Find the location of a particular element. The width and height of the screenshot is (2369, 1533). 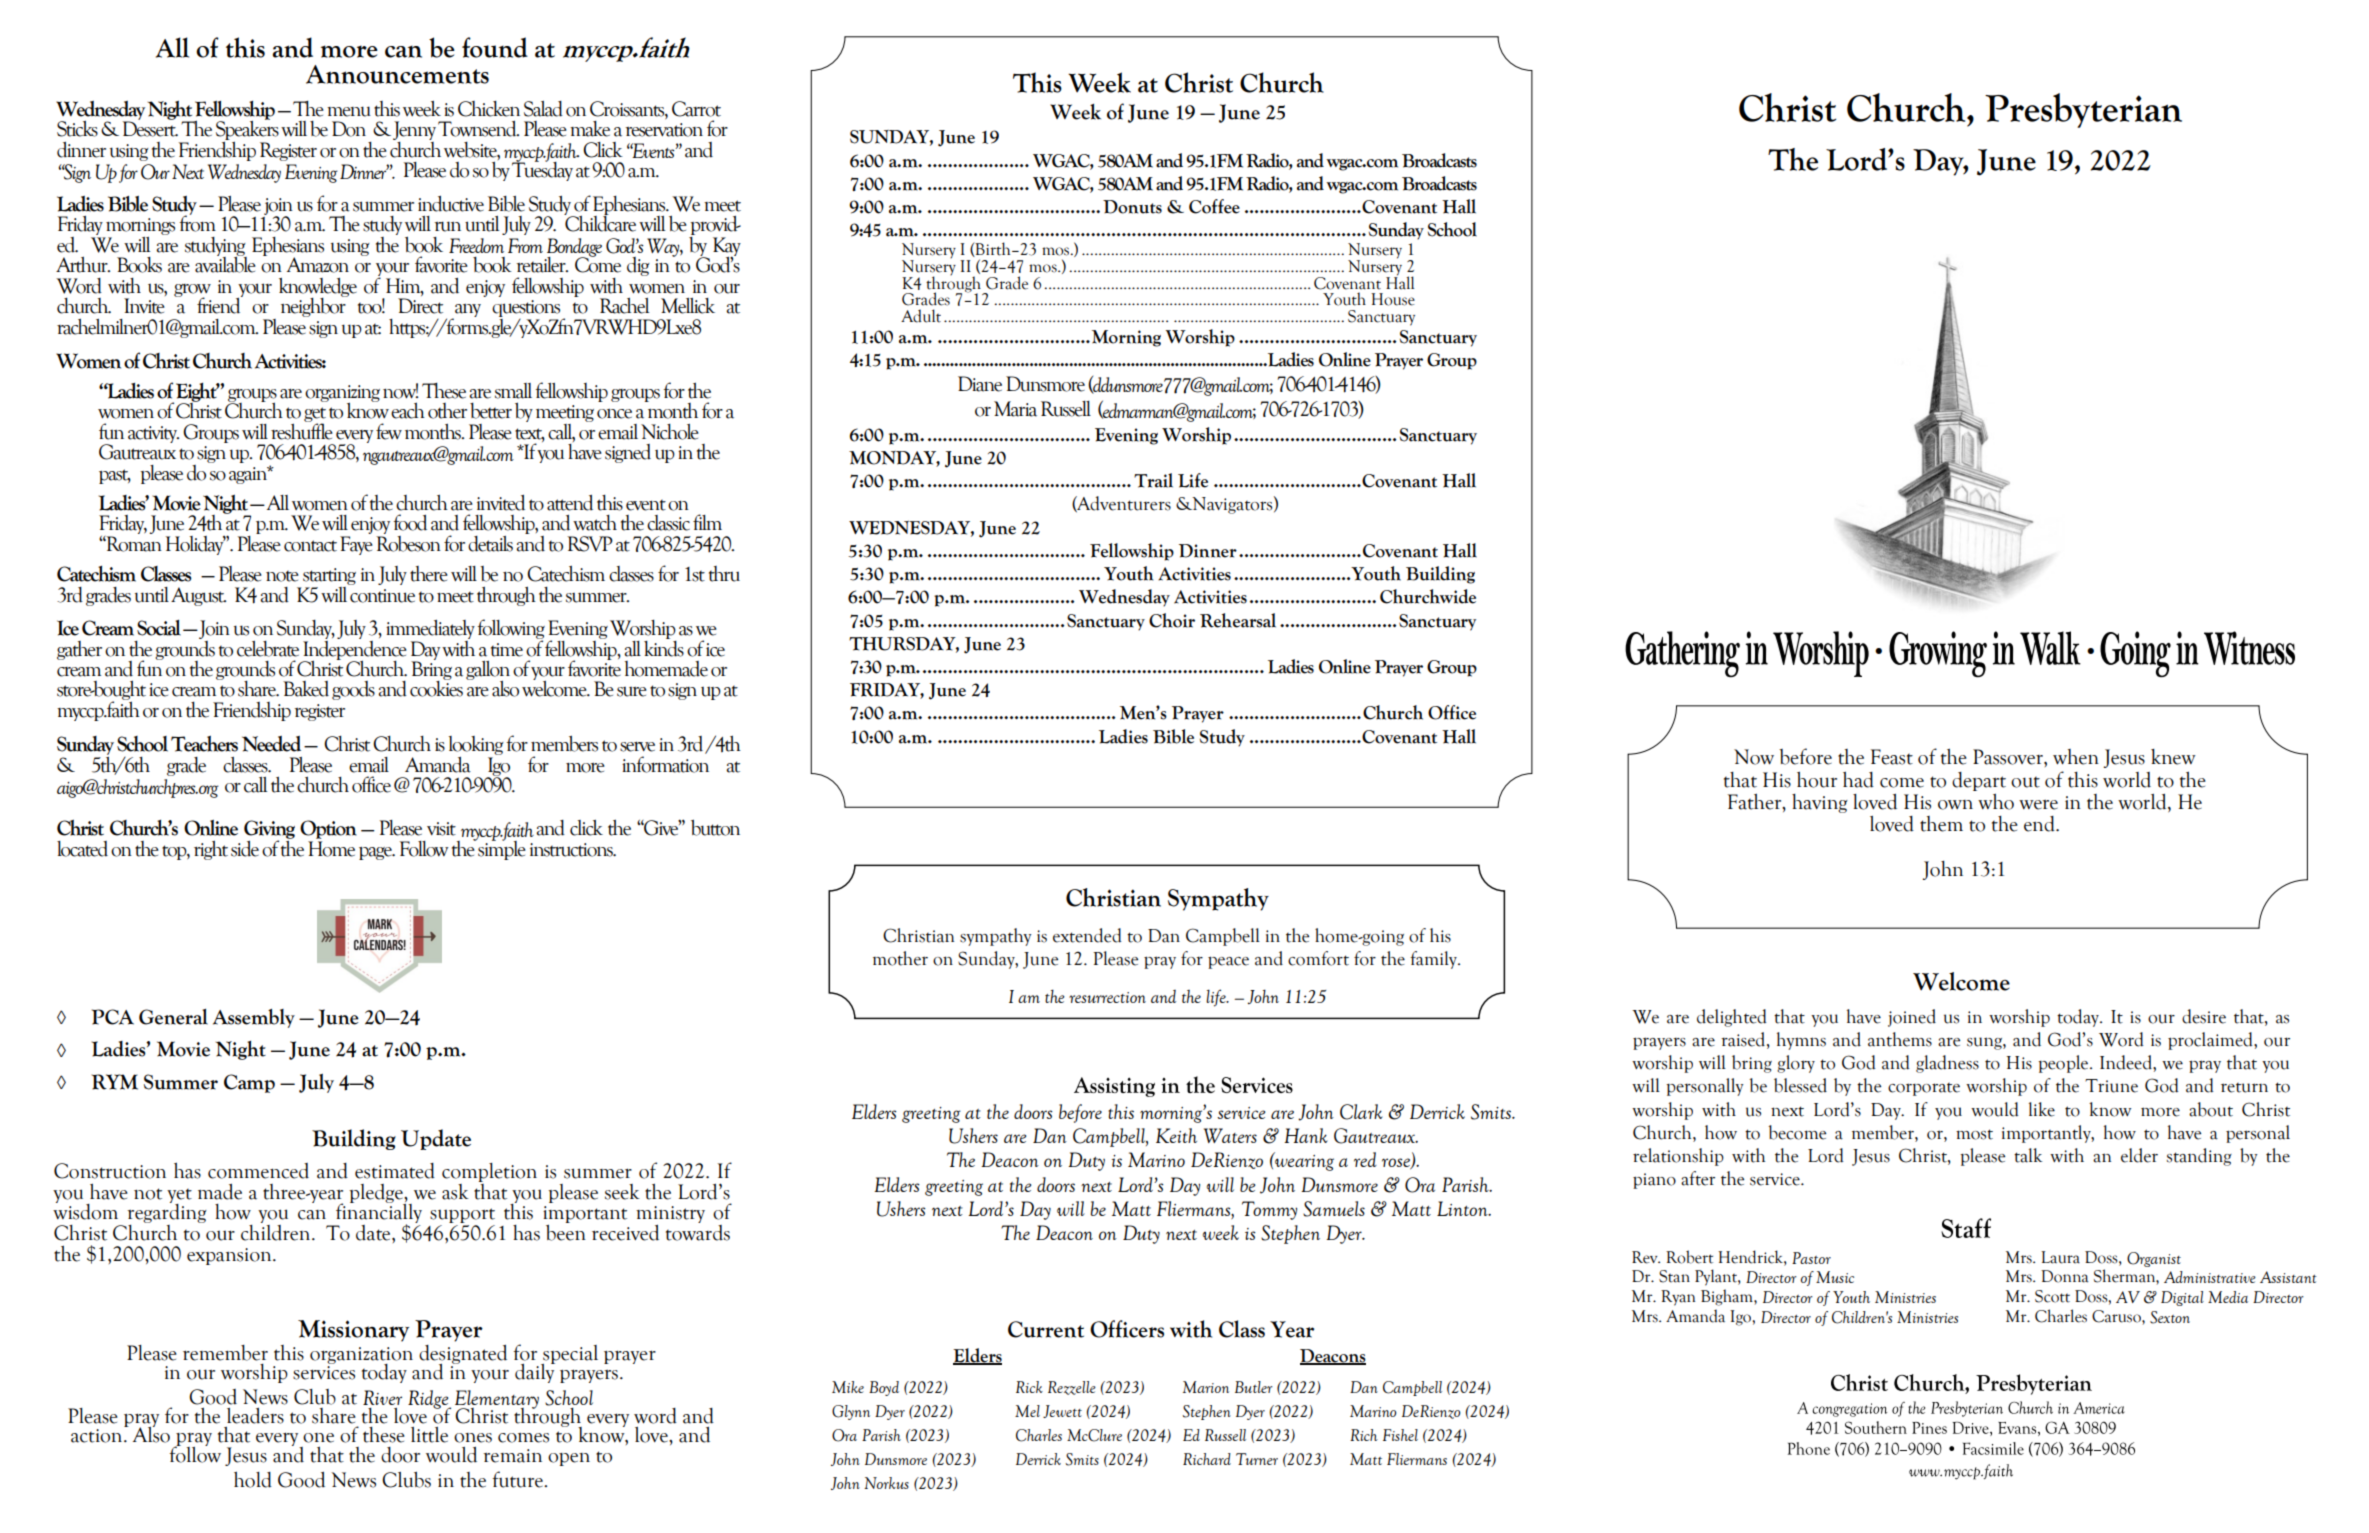

Presbyterian is located at coordinates (2083, 110).
